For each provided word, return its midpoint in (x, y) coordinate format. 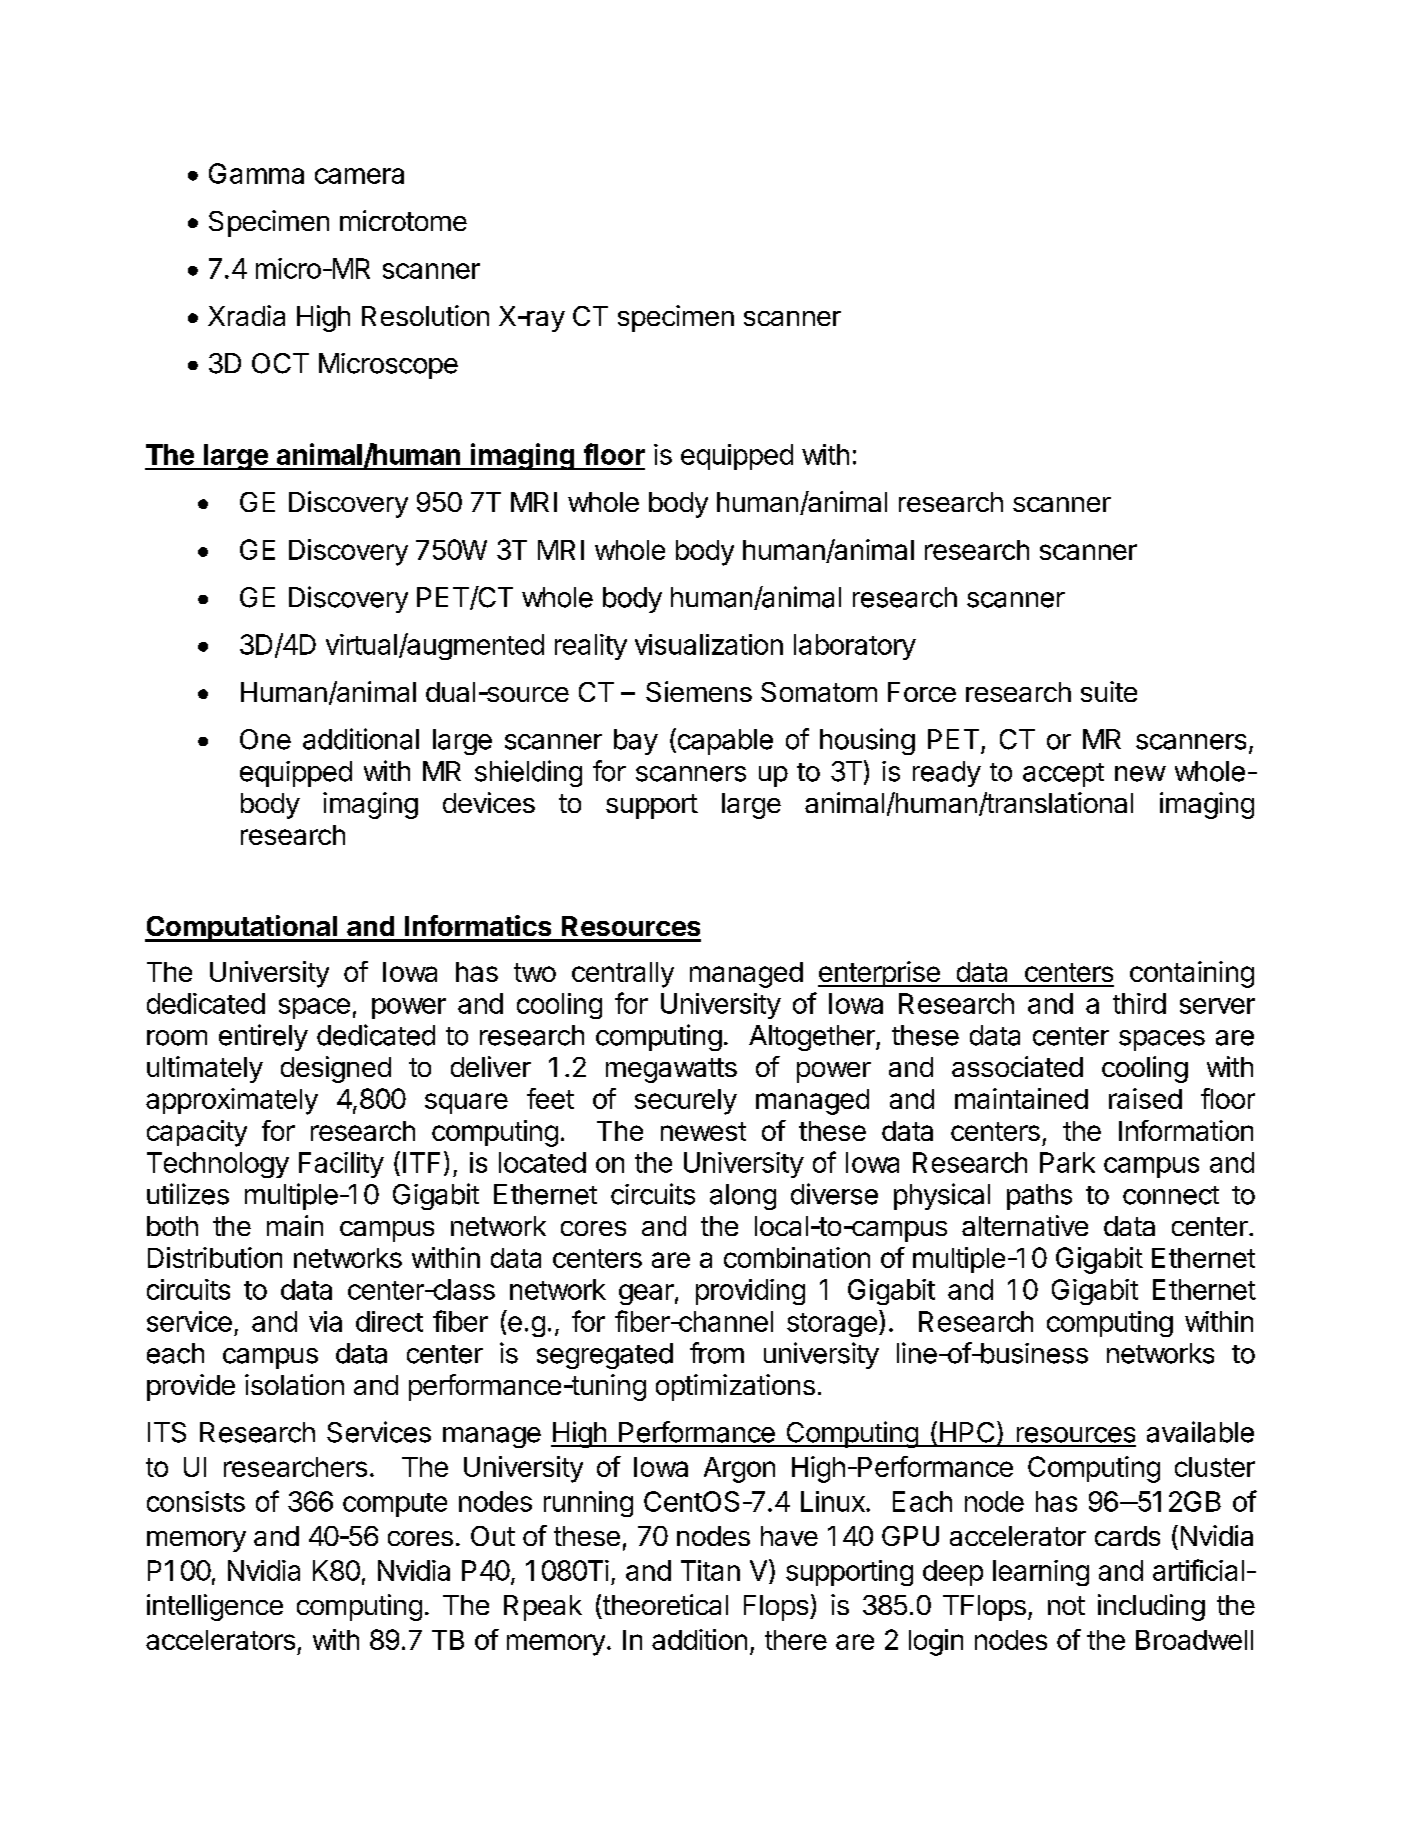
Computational (242, 928)
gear (646, 1294)
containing (1192, 974)
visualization (709, 644)
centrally (623, 975)
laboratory (855, 647)
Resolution (425, 315)
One (265, 739)
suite (1109, 691)
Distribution (215, 1257)
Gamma (256, 173)
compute (395, 1505)
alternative (1025, 1225)
